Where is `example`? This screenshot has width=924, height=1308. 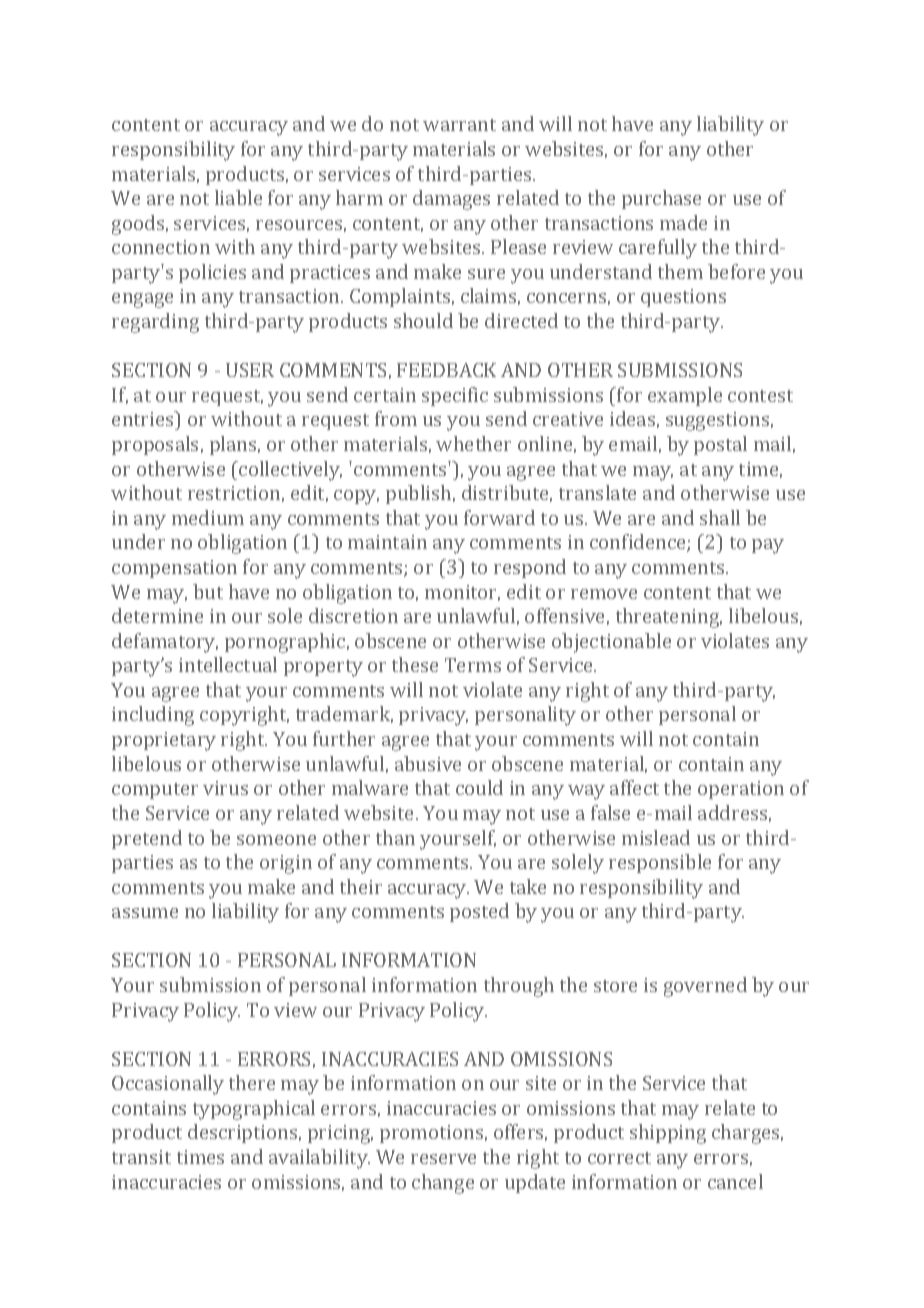 example is located at coordinates (685, 396).
